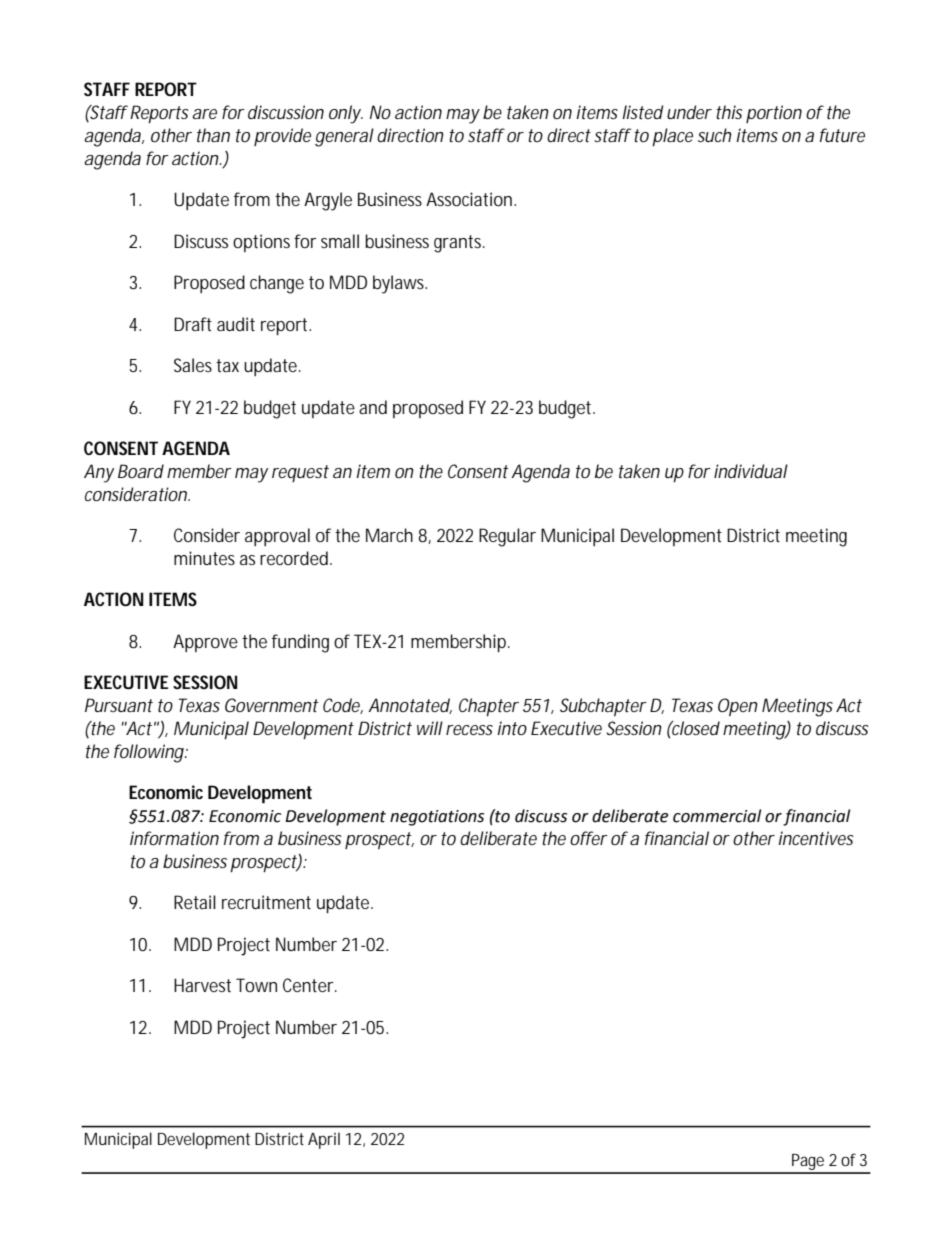 This screenshot has height=1233, width=952. What do you see at coordinates (470, 199) in the screenshot?
I see `Association` at bounding box center [470, 199].
